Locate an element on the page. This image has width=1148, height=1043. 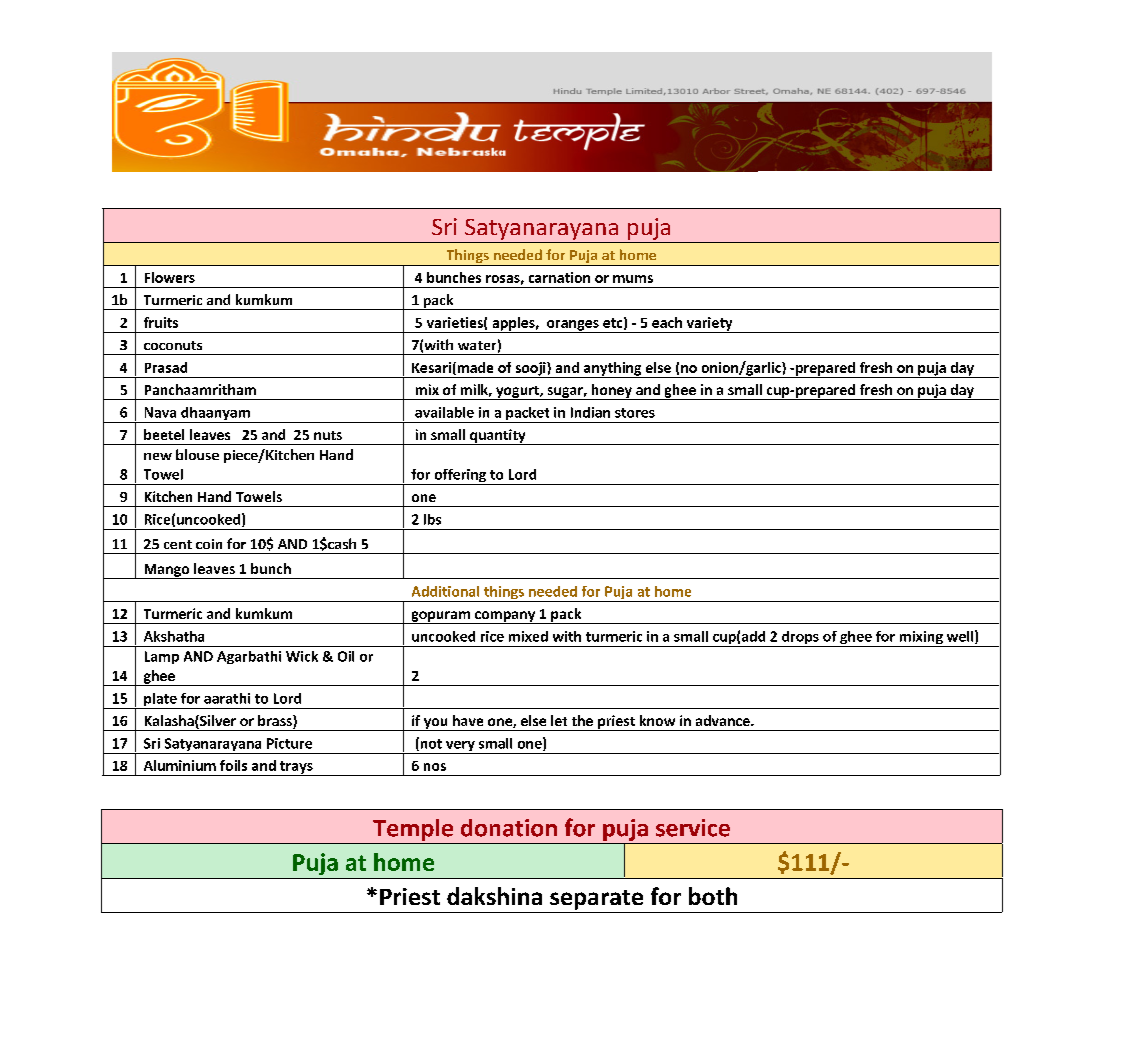
offering is located at coordinates (460, 477).
